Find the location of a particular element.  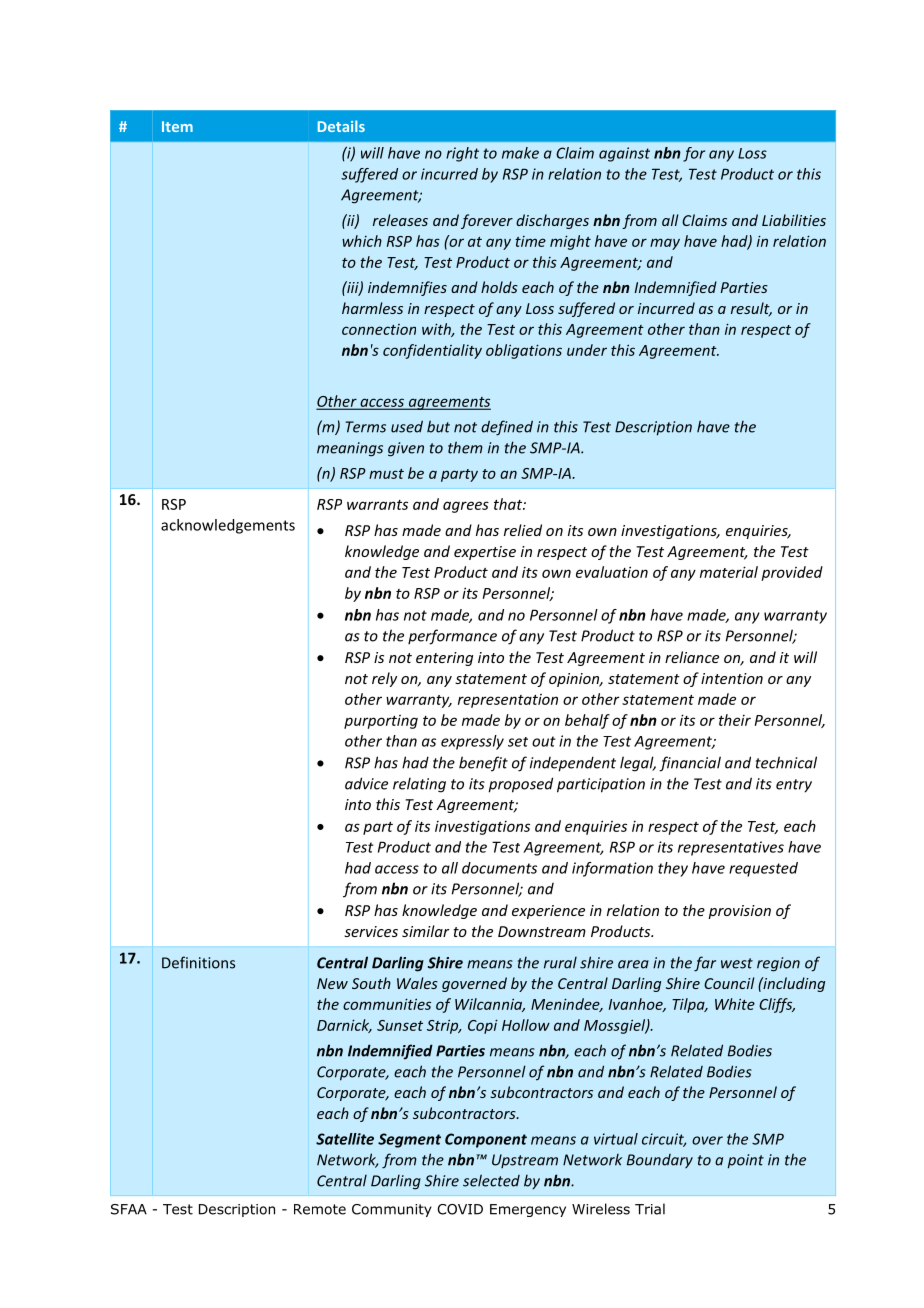

defined is located at coordinates (507, 428).
